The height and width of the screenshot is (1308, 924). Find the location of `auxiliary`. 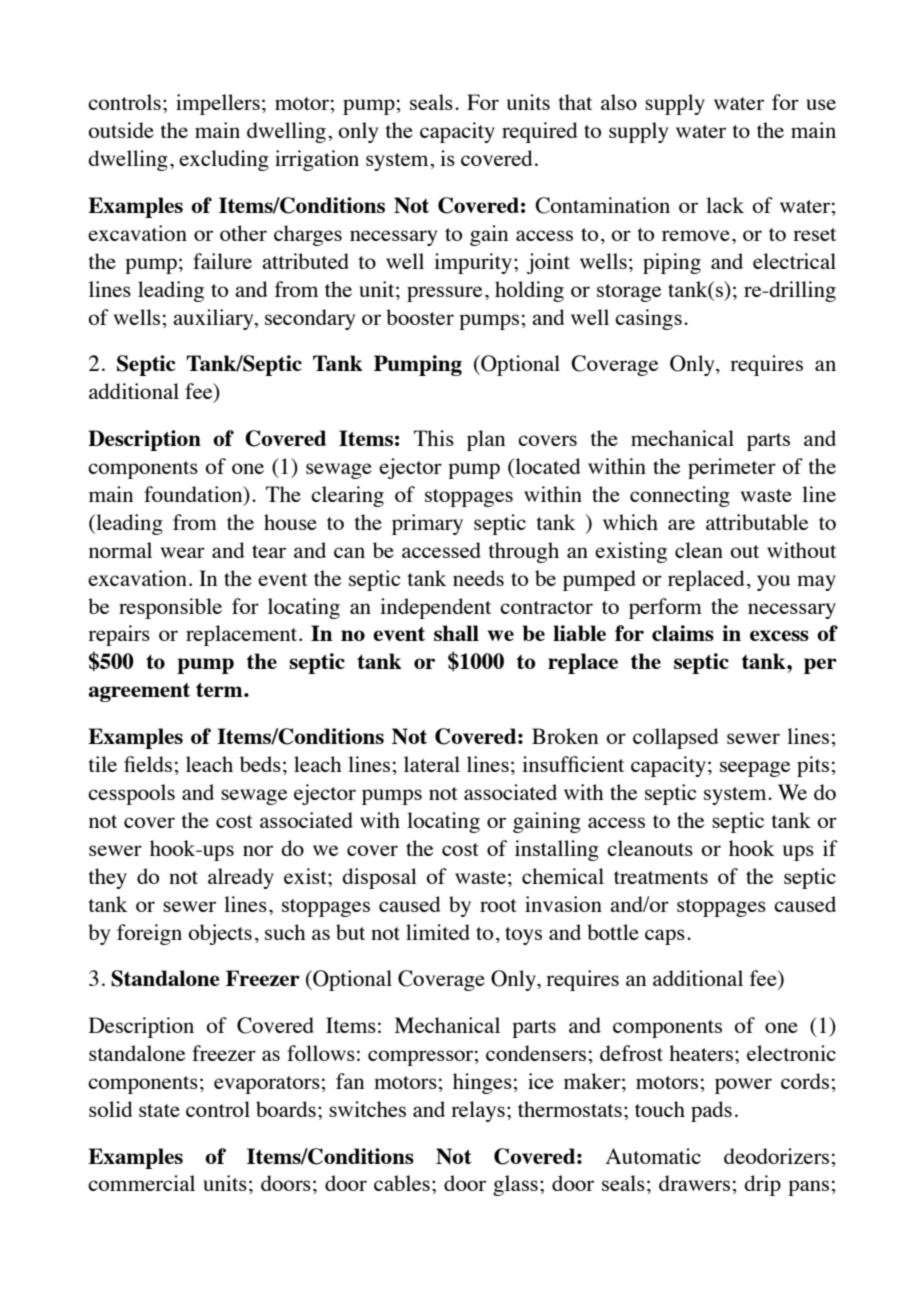

auxiliary is located at coordinates (214, 319).
